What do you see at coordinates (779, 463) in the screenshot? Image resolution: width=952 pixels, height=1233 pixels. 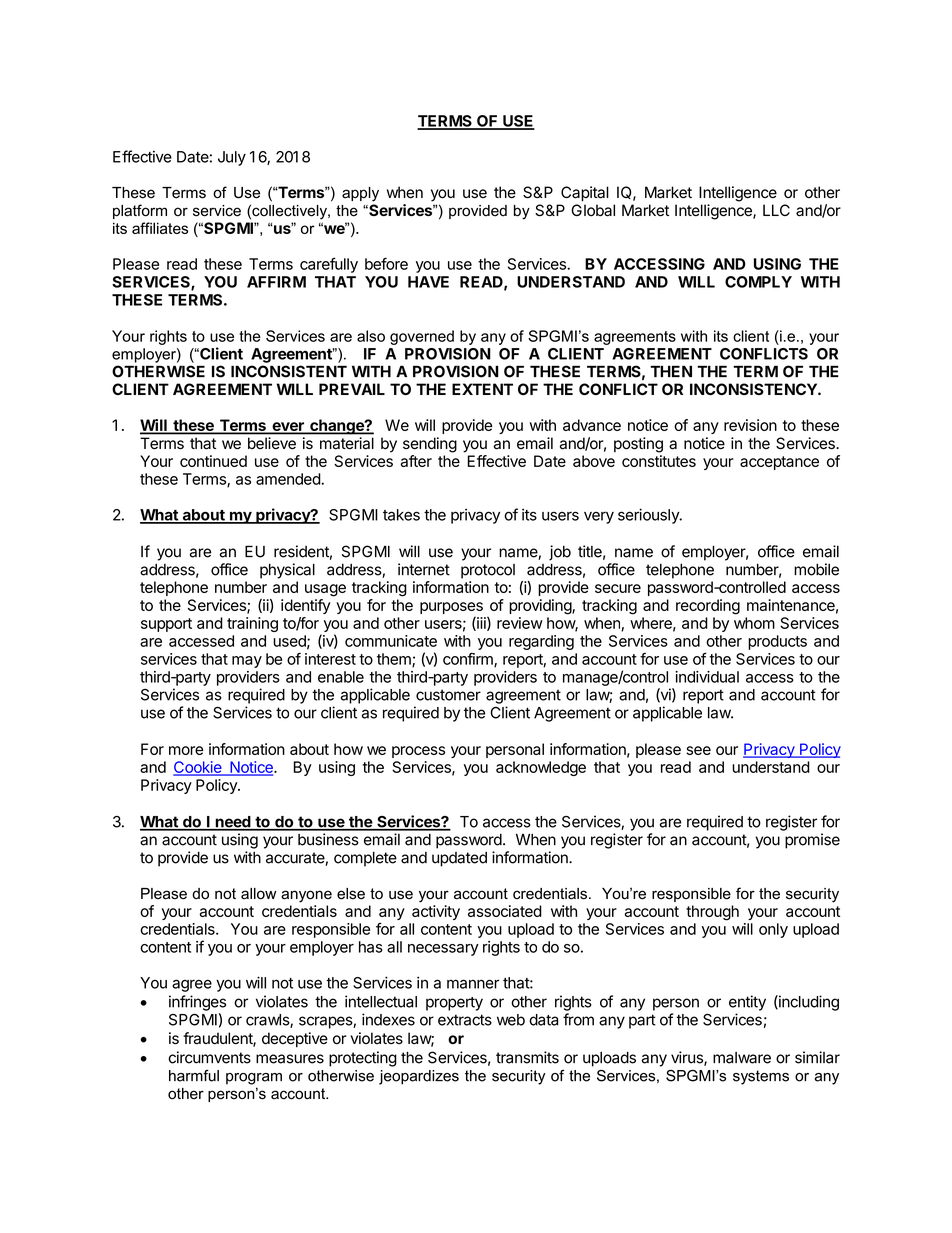 I see `acceptance` at bounding box center [779, 463].
